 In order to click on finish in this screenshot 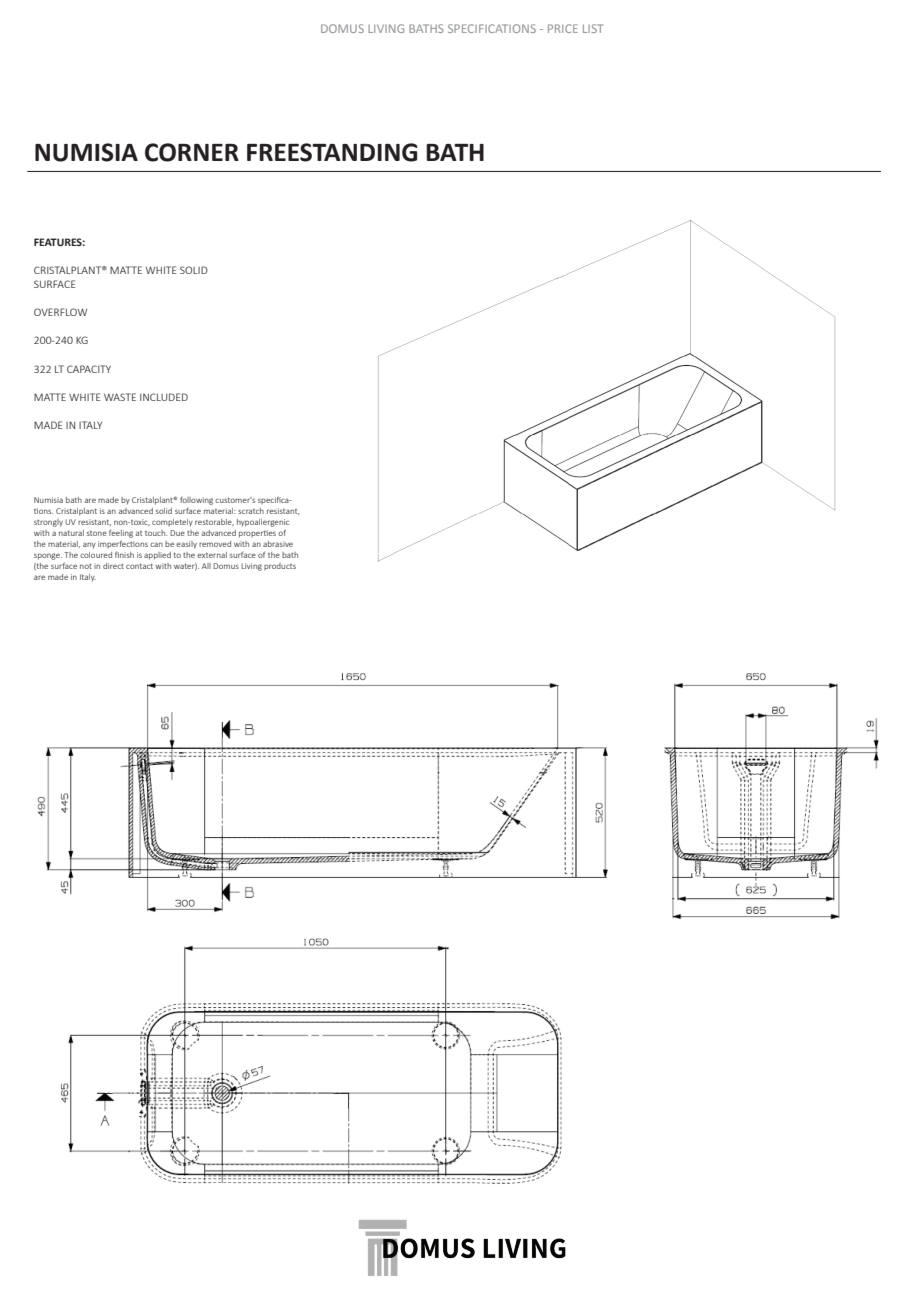, I will do `click(124, 554)`.
